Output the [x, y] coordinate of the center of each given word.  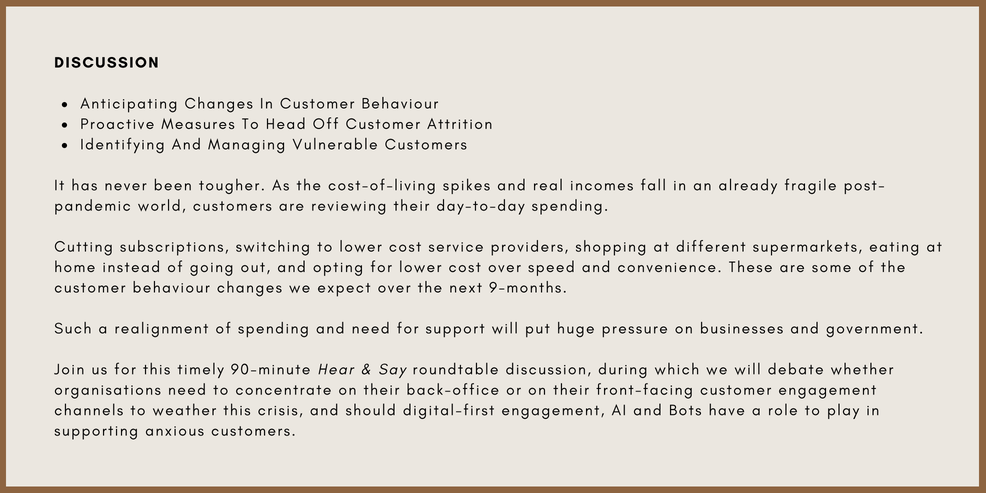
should [370, 409]
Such [73, 328]
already [748, 186]
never [126, 187]
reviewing [349, 208]
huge [576, 330]
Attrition [459, 123]
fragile [810, 186]
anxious [175, 431]
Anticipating [128, 105]
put [538, 330]
